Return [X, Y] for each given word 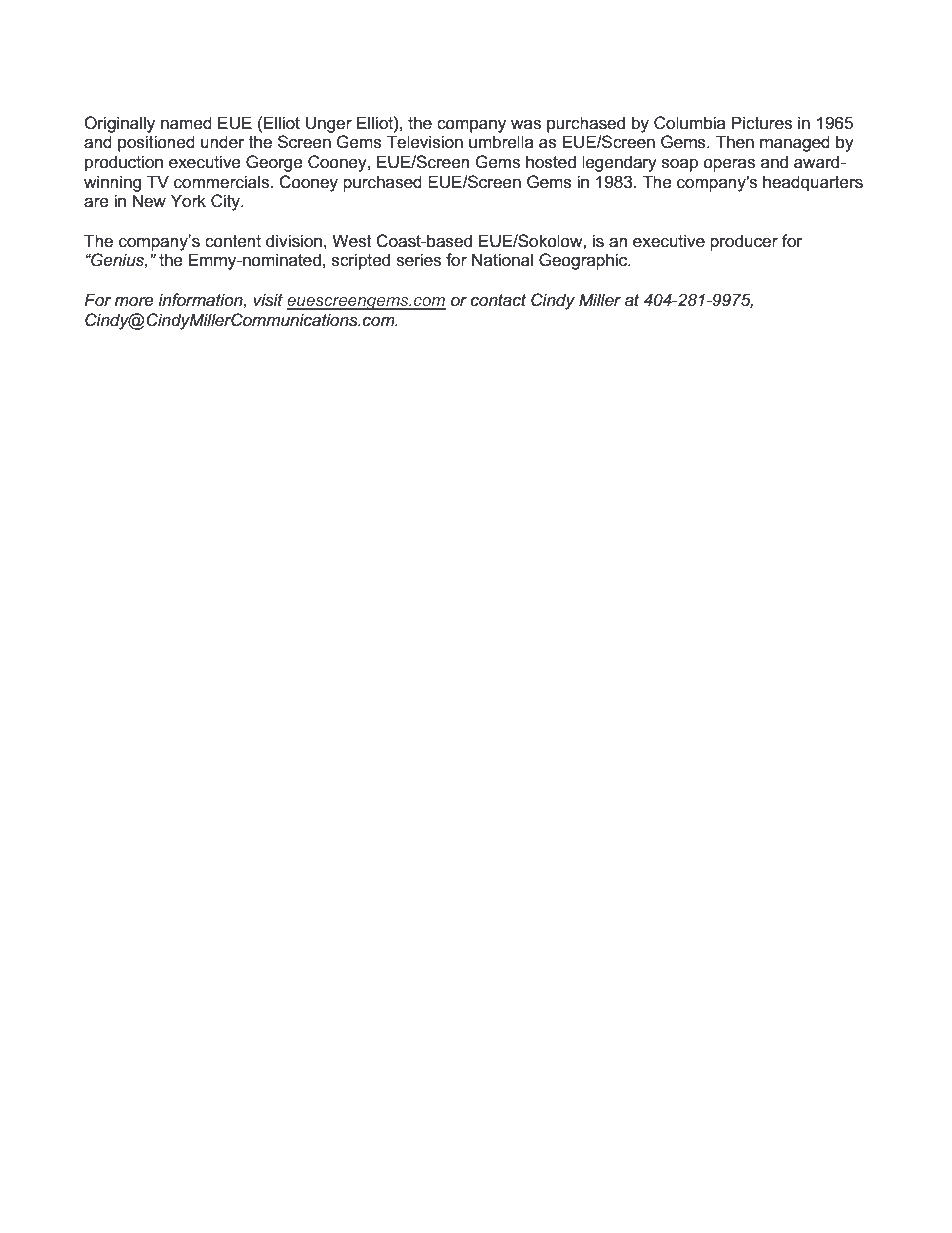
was [526, 125]
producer [744, 242]
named [186, 123]
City [227, 202]
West [352, 241]
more [134, 302]
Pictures [762, 123]
